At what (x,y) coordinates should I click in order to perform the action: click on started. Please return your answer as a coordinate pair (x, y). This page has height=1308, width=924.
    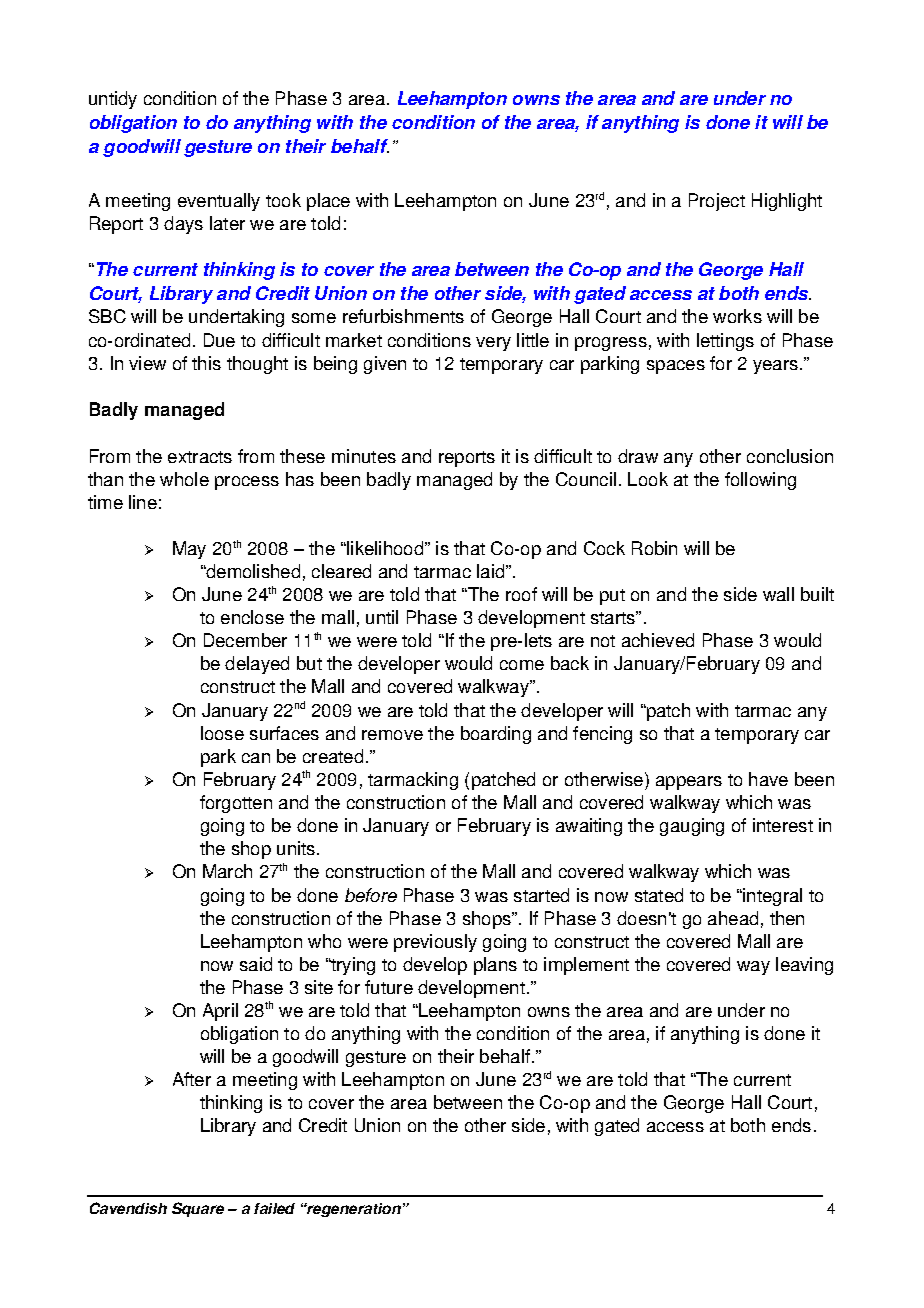
    Looking at the image, I should click on (541, 895).
